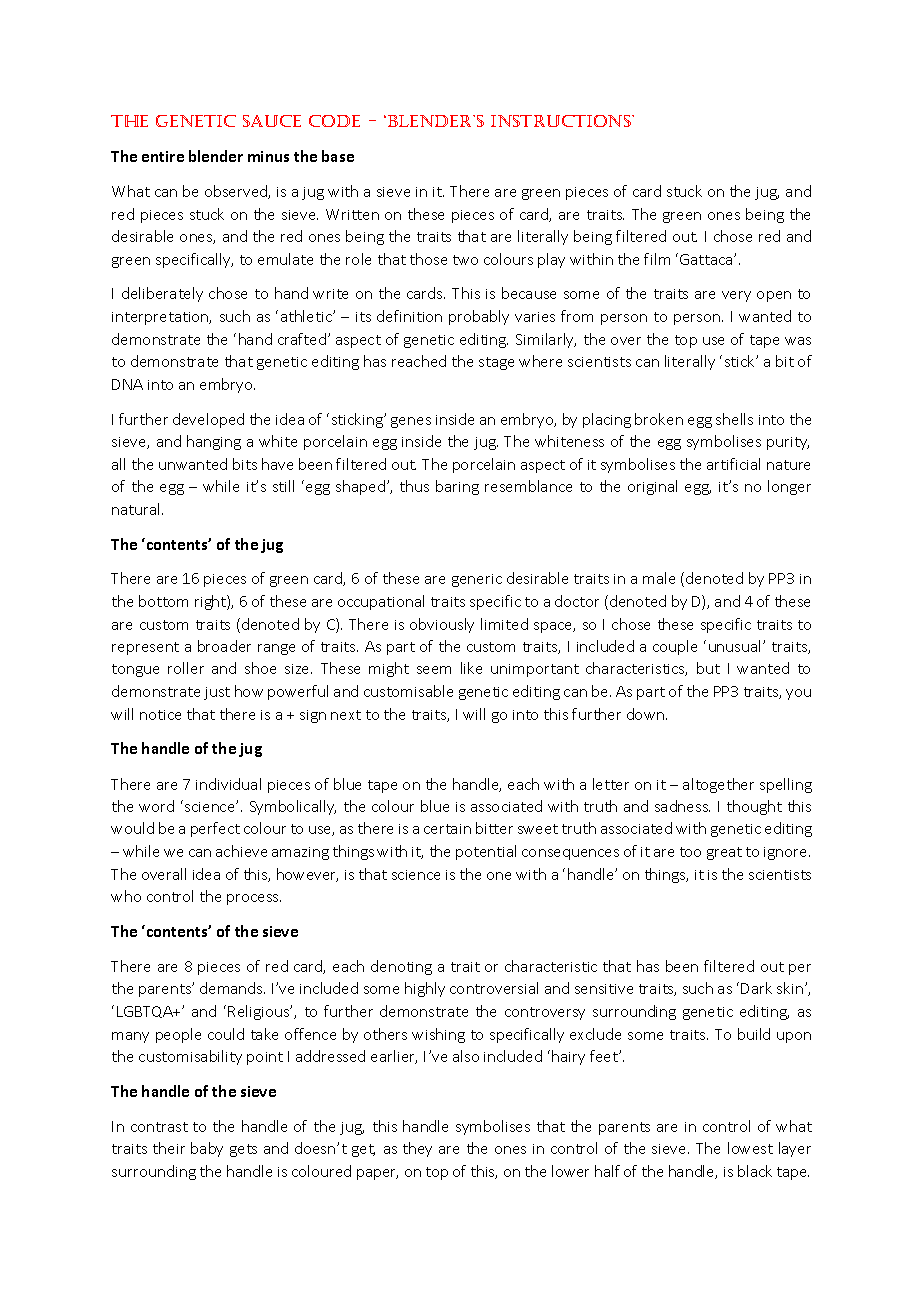 This document has width=924, height=1308. I want to click on certain, so click(447, 829).
